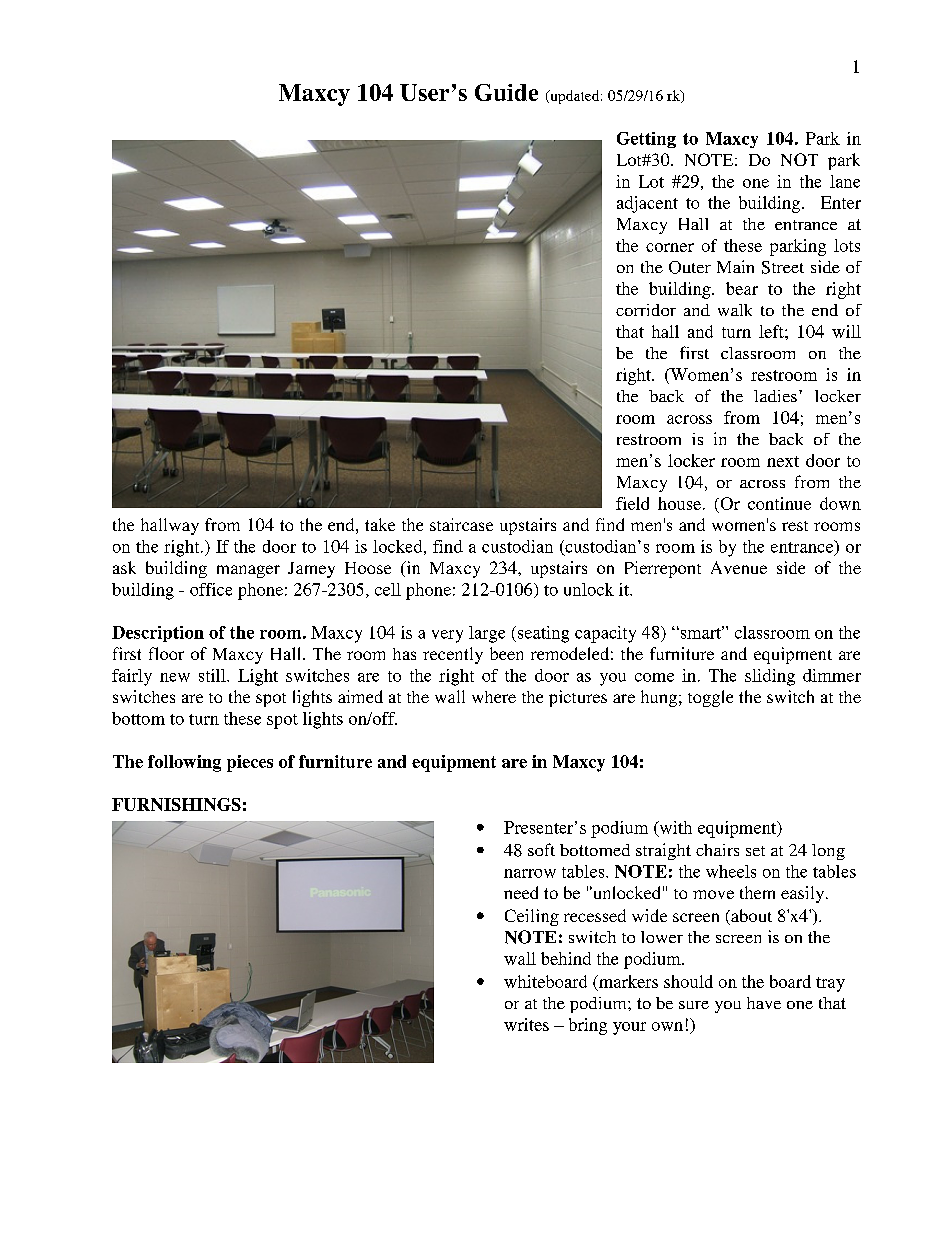 The width and height of the screenshot is (952, 1233). I want to click on Guide, so click(506, 92).
